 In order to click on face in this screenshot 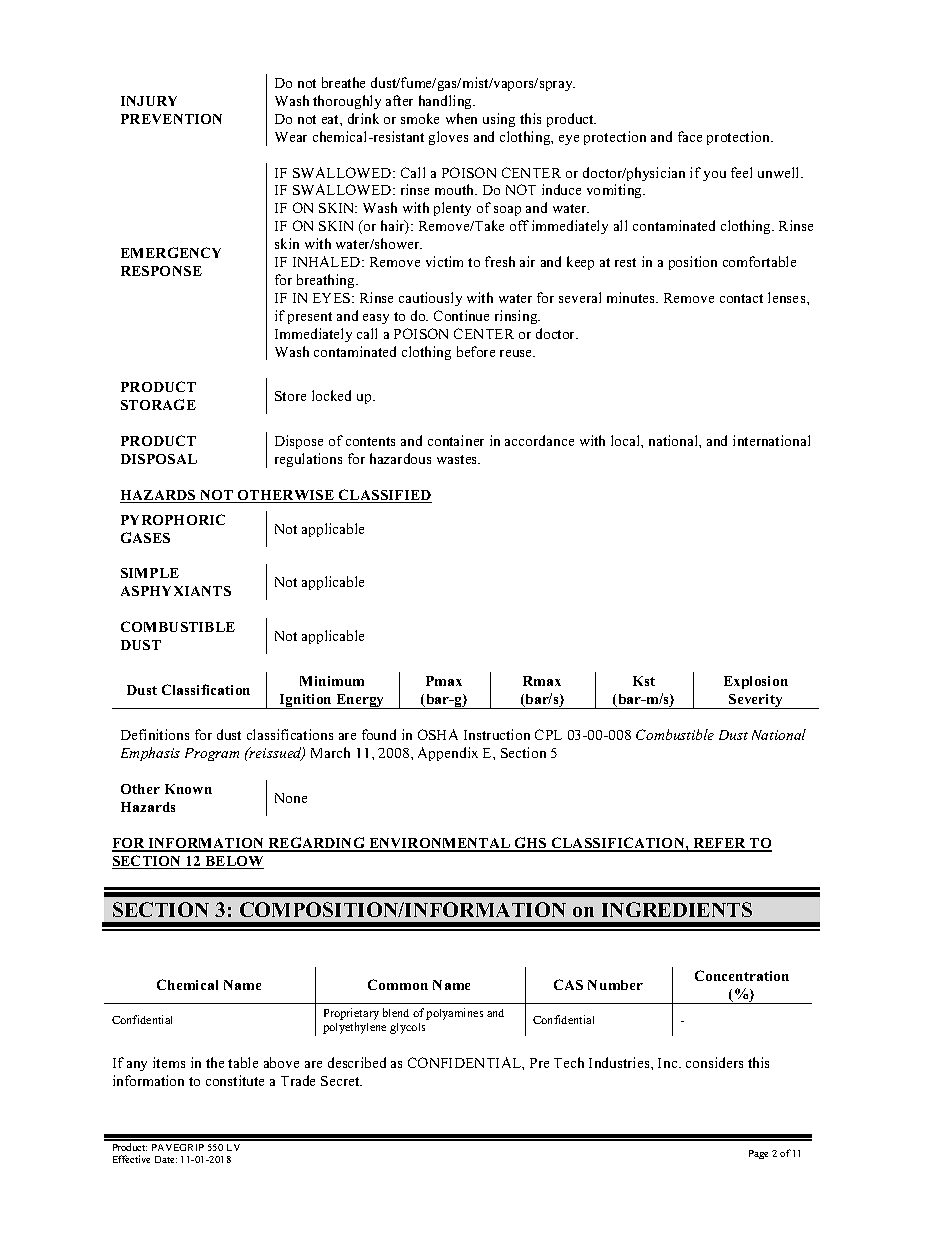, I will do `click(690, 136)`.
